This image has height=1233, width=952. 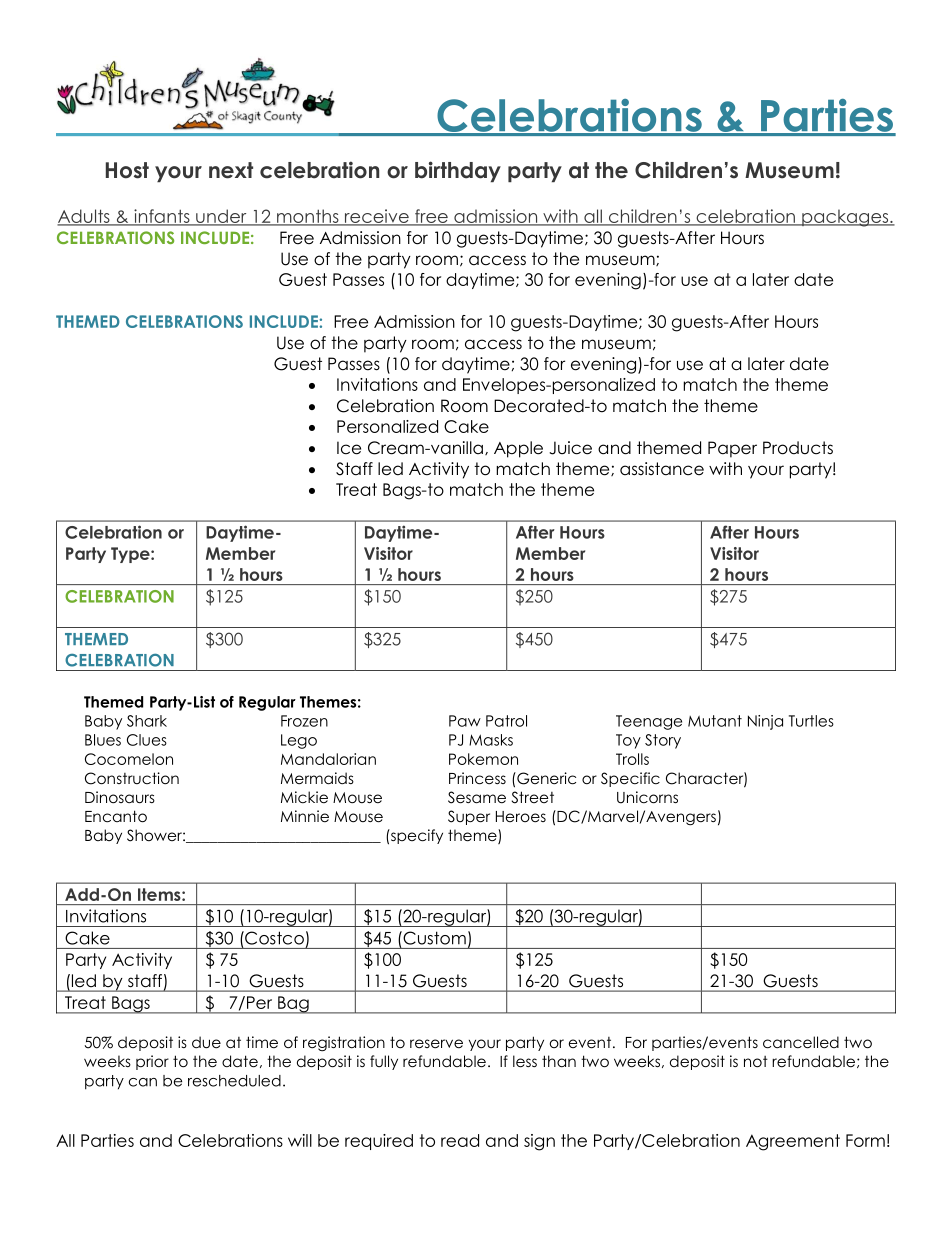 I want to click on rescheduled, so click(x=234, y=1081).
